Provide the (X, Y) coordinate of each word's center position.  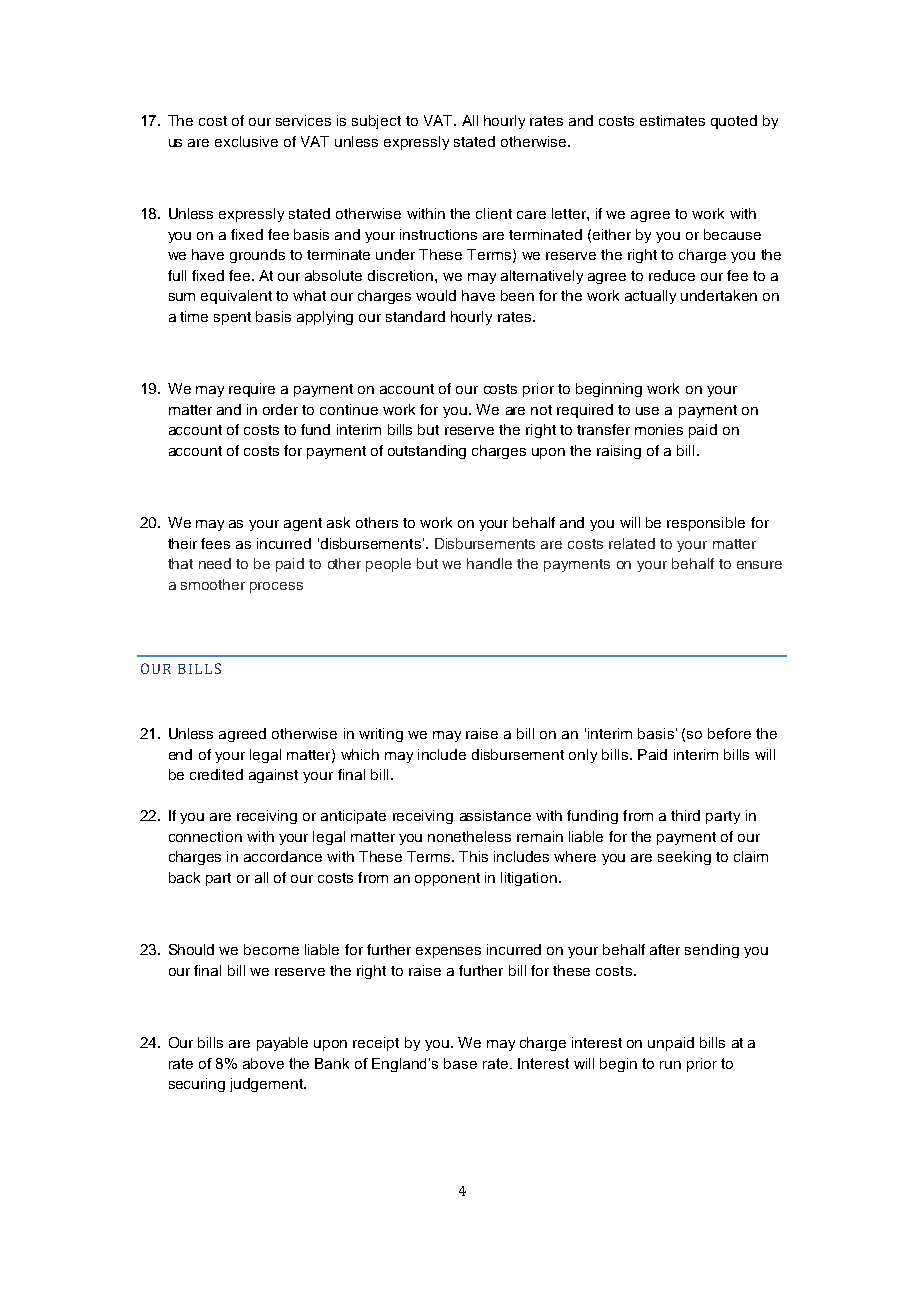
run (670, 1065)
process (276, 587)
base (460, 1063)
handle (489, 563)
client (494, 213)
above (263, 1063)
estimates (672, 120)
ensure (759, 565)
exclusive (246, 141)
